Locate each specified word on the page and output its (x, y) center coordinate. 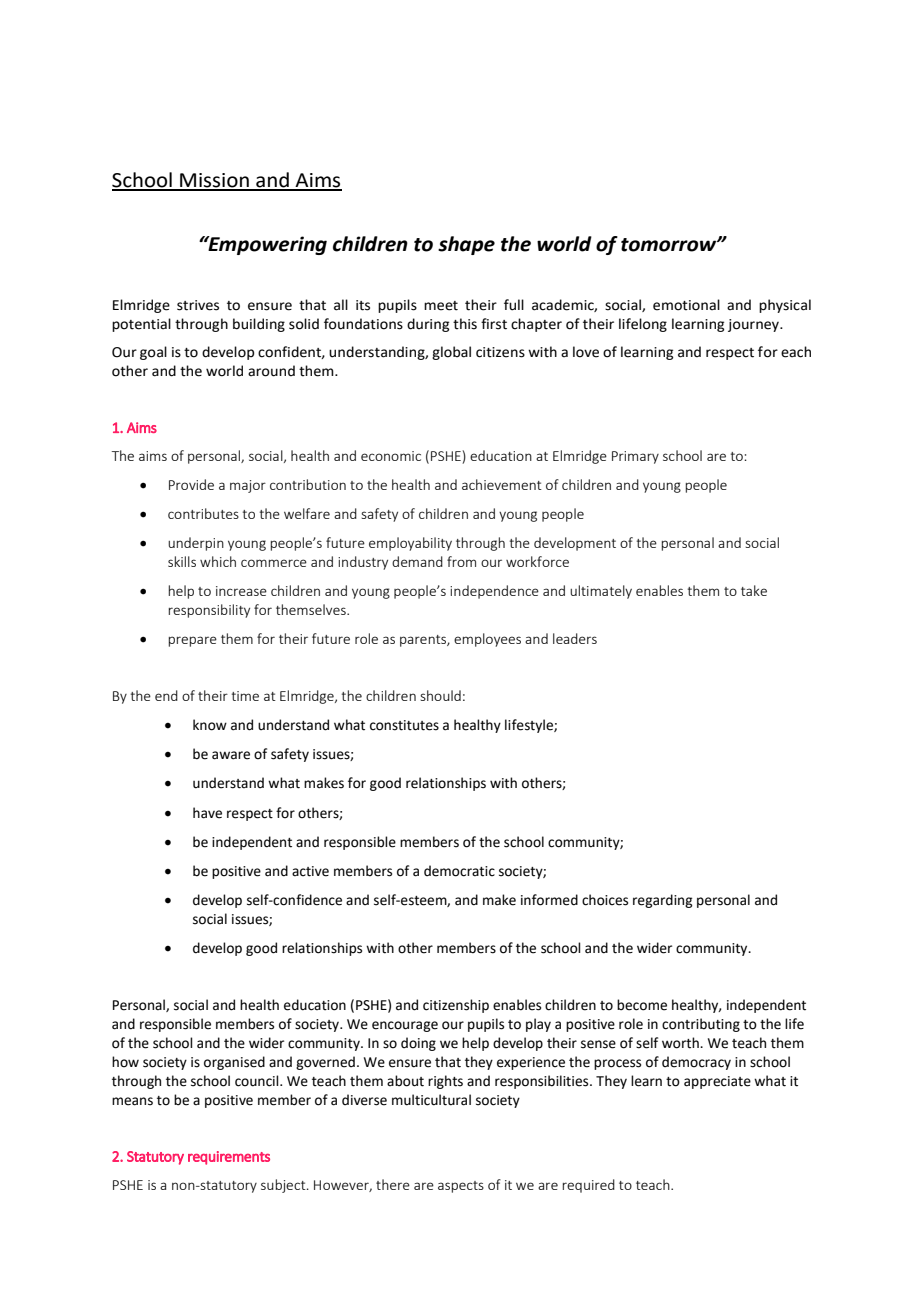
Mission (214, 181)
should (440, 695)
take (754, 590)
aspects (461, 1187)
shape (466, 245)
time (245, 696)
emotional (686, 305)
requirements (229, 1158)
